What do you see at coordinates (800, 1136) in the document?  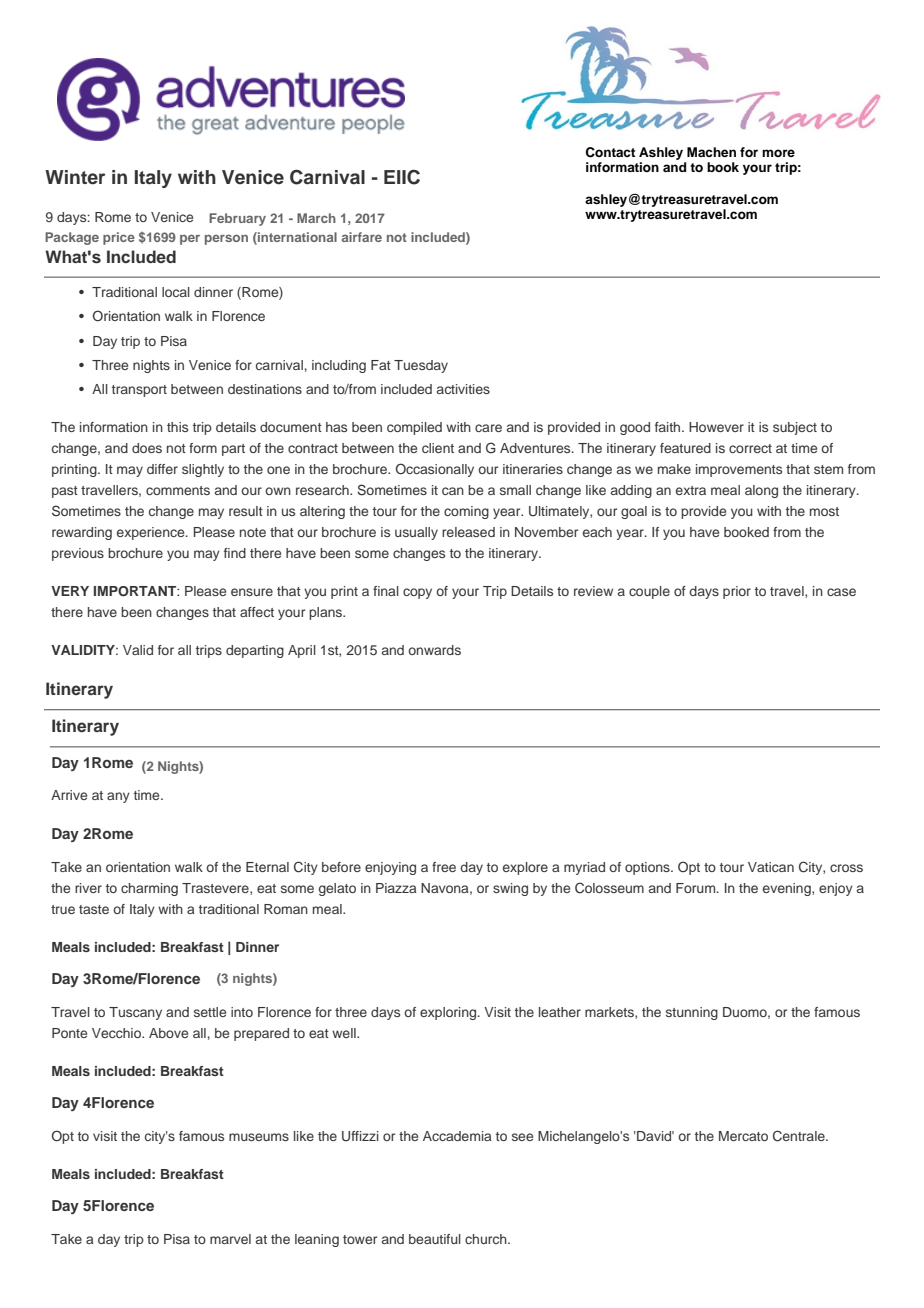 I see `Centrale` at bounding box center [800, 1136].
